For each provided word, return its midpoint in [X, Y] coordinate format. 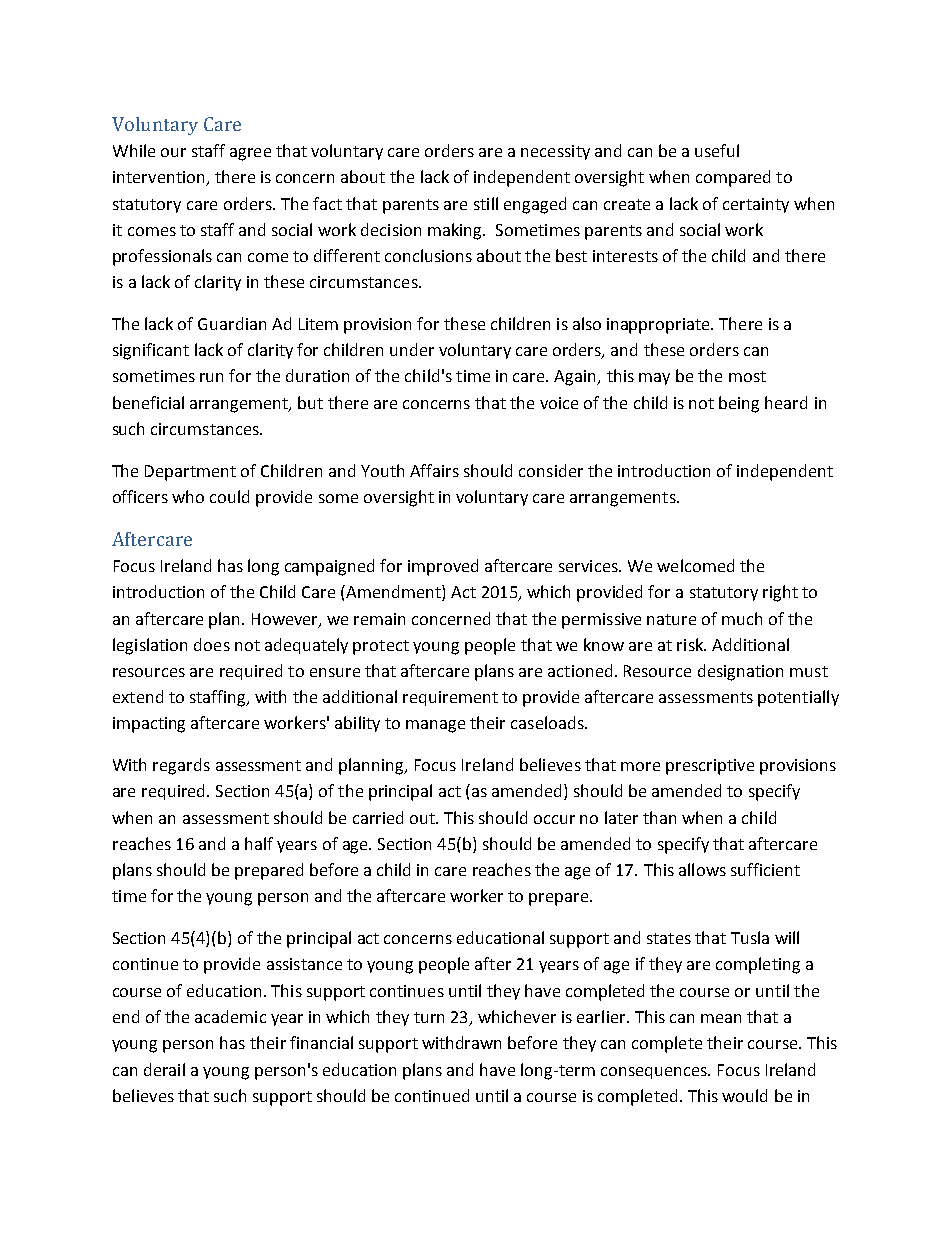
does [212, 644]
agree [250, 154]
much [742, 618]
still [486, 203]
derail [164, 1069]
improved [443, 567]
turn [429, 1017]
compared [733, 178]
